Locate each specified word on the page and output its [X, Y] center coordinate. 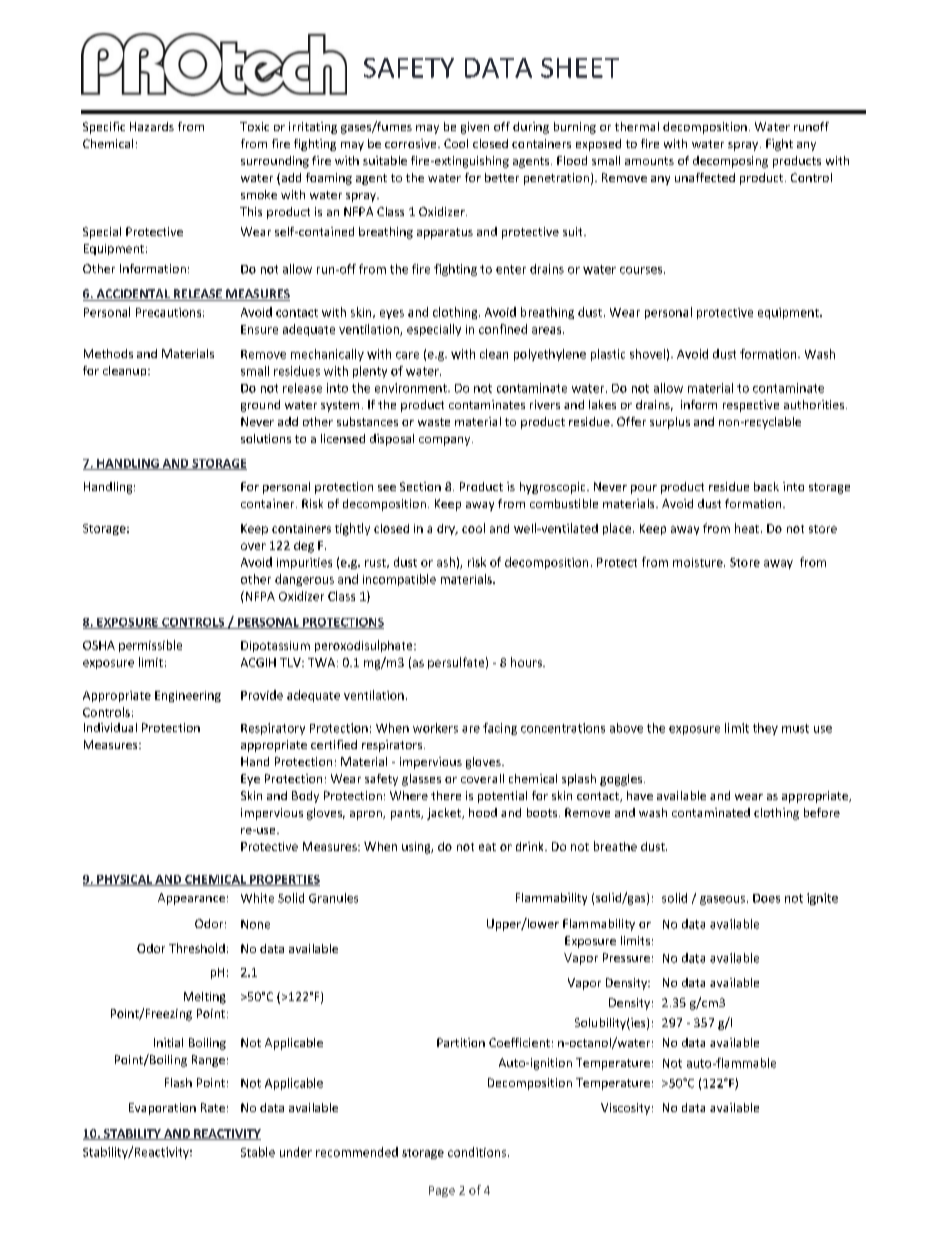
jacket [445, 814]
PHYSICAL [124, 880]
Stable [258, 1152]
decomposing [730, 162]
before [822, 812]
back [766, 486]
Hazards [152, 126]
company [446, 441]
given [475, 128]
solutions [266, 438]
